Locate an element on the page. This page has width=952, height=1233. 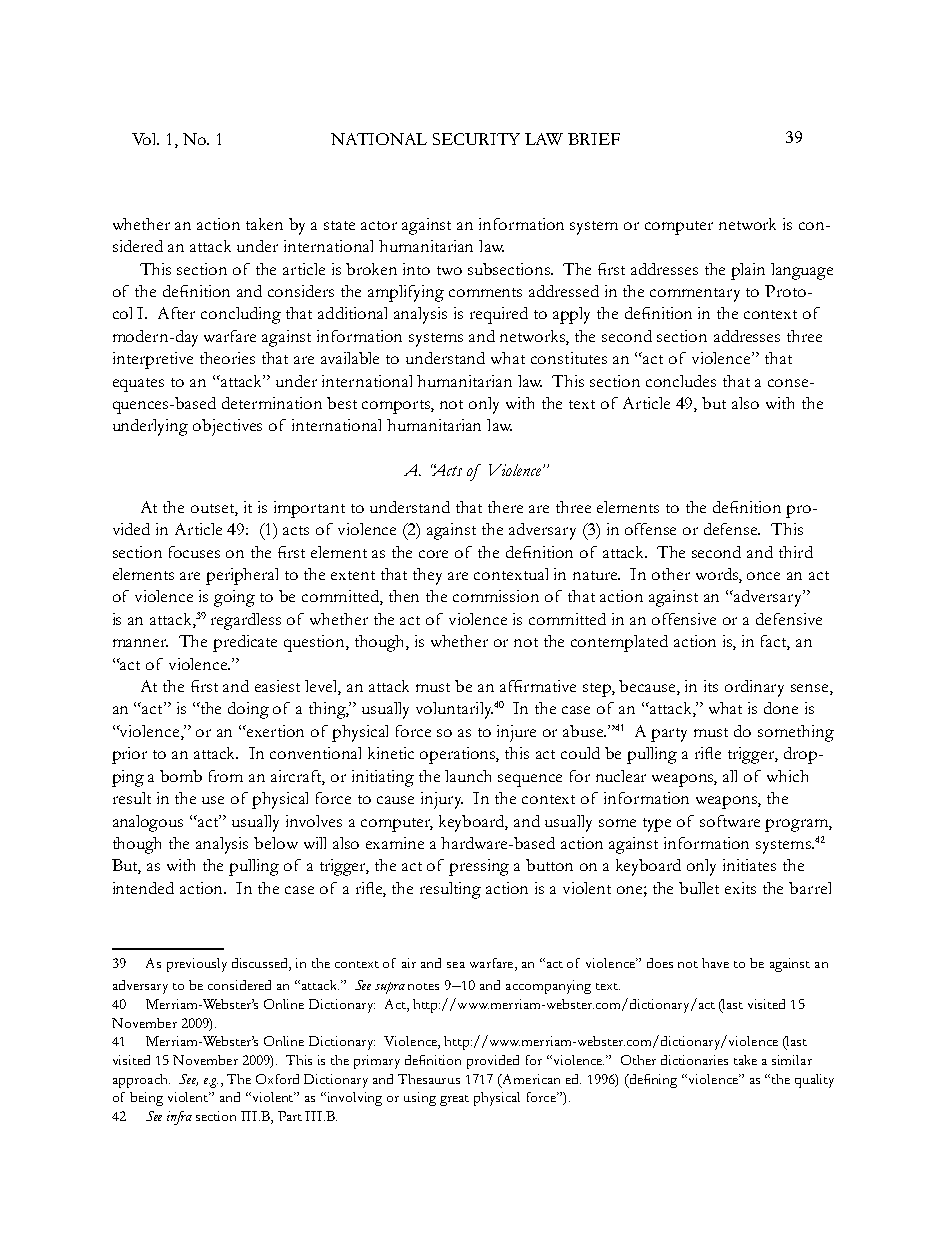
regardless is located at coordinates (246, 621).
